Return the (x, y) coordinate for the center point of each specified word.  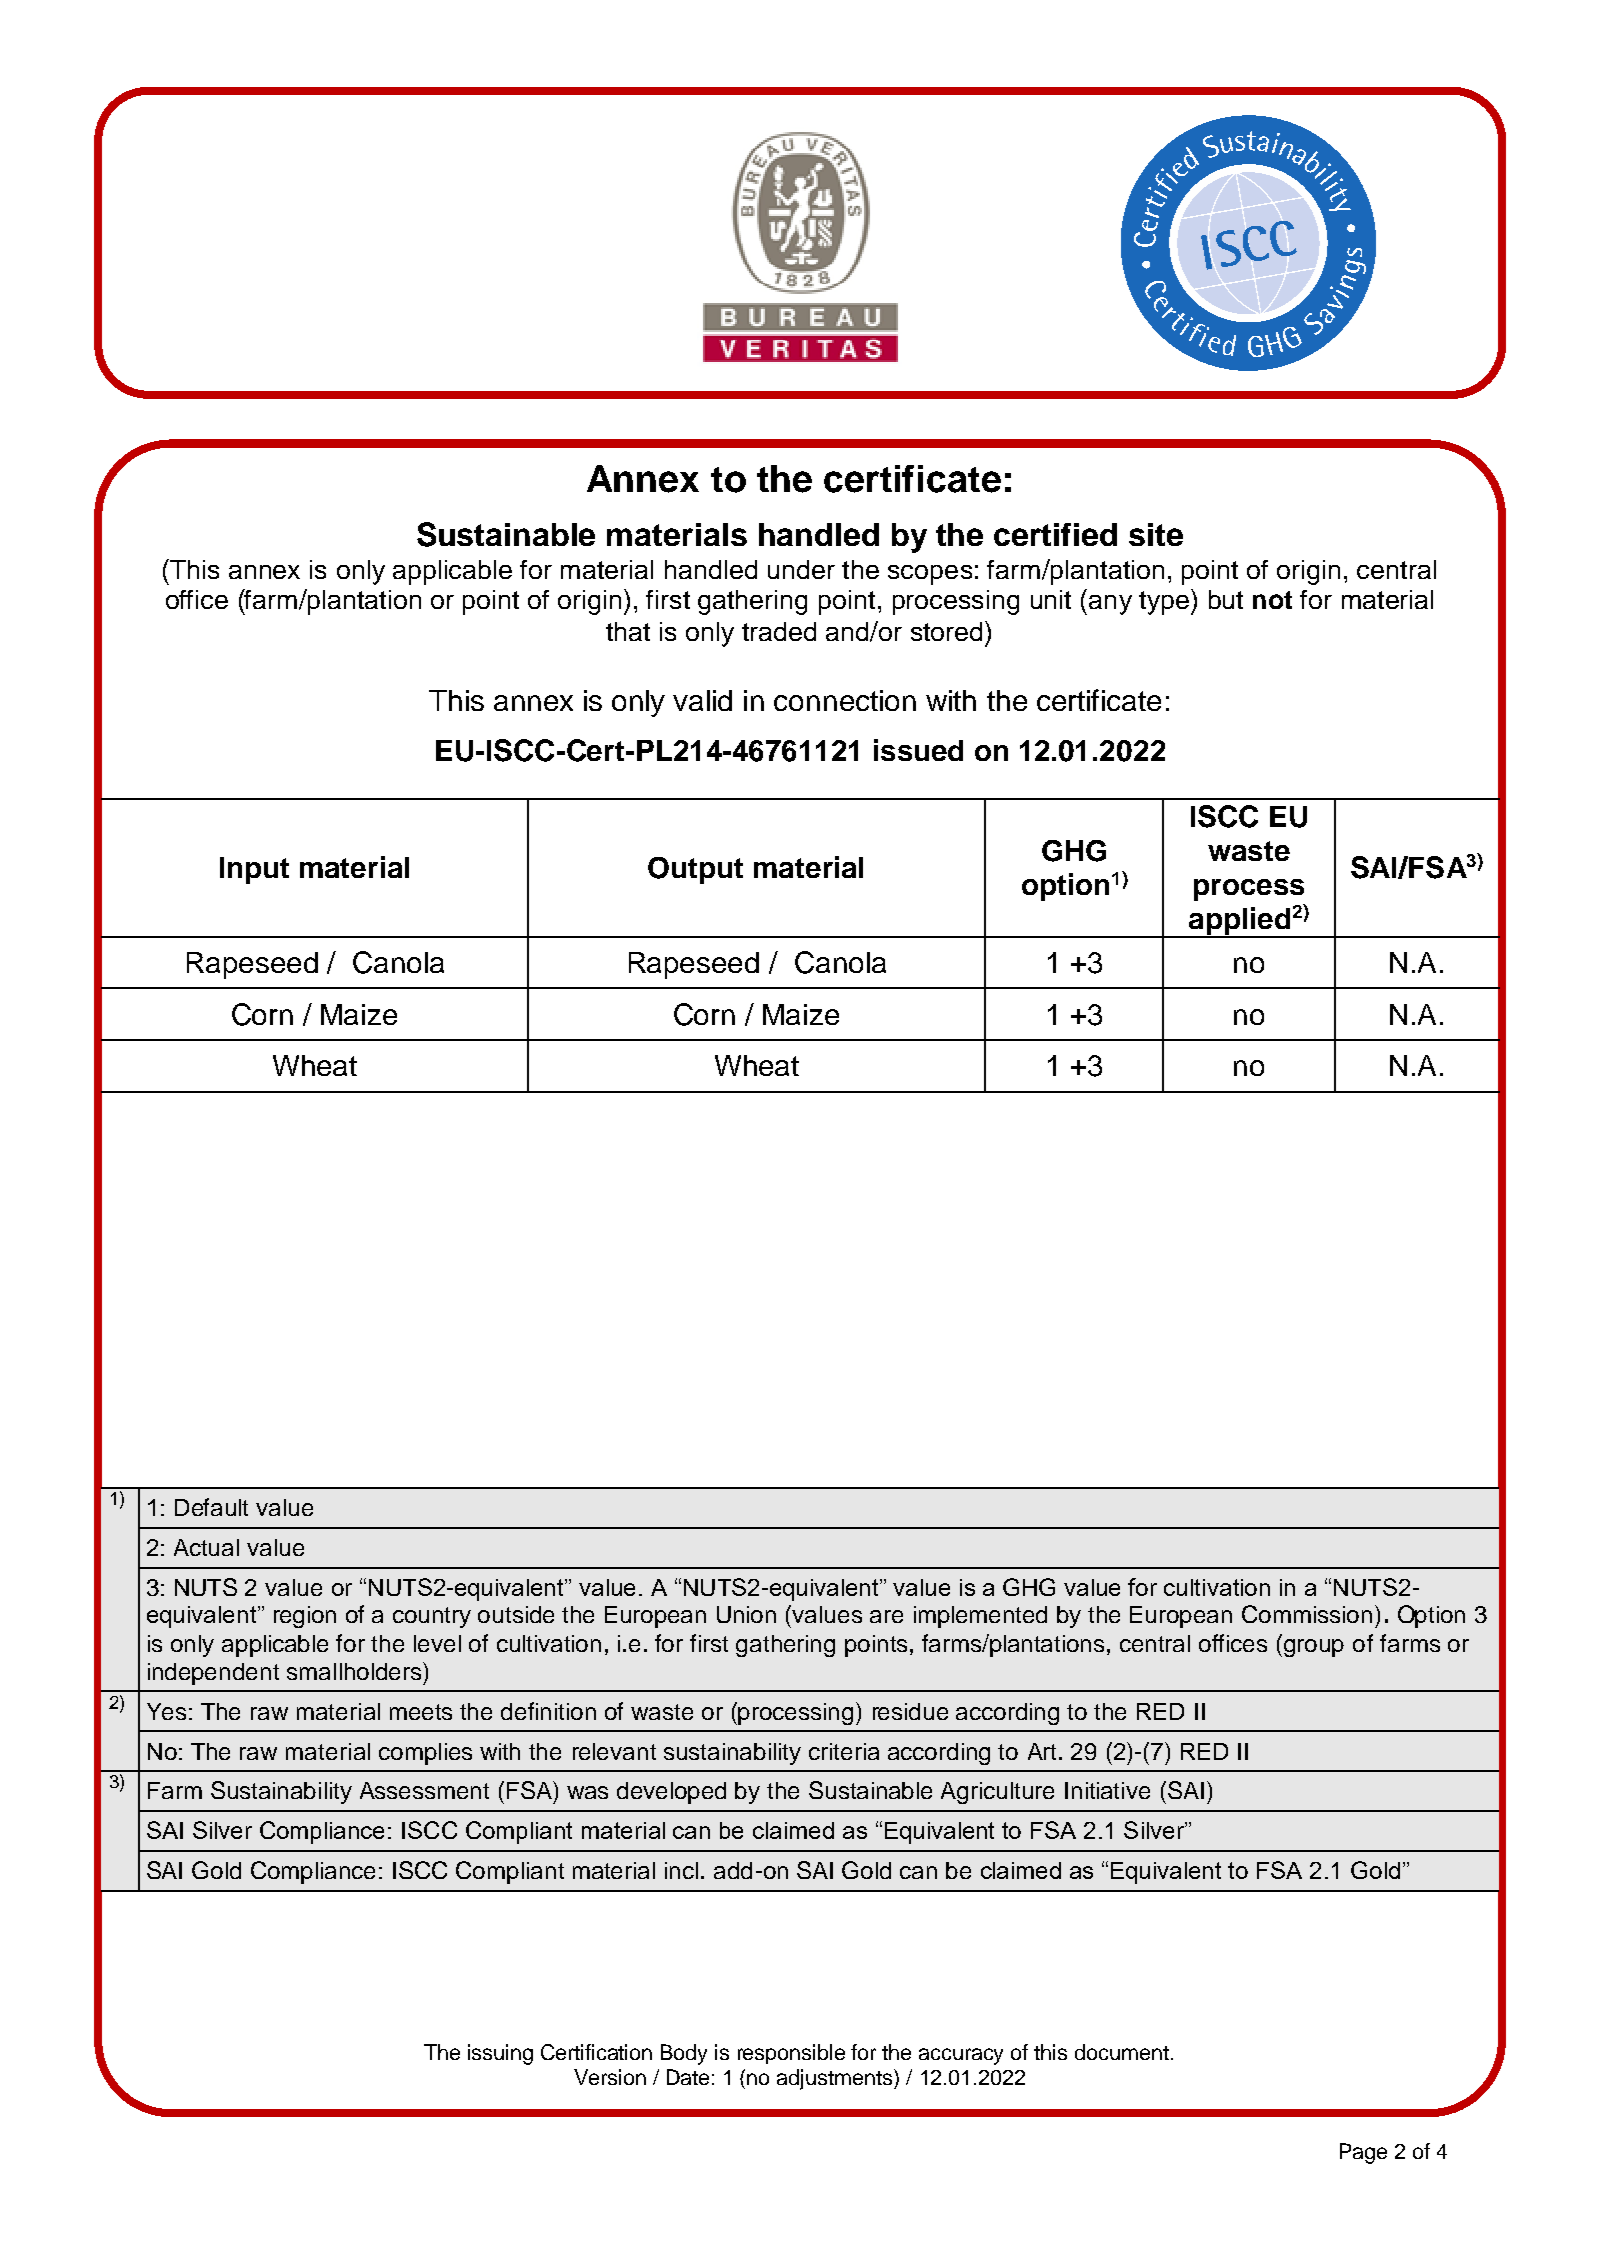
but (1226, 599)
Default (211, 1507)
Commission (1307, 1614)
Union (746, 1614)
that (628, 631)
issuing (500, 2054)
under (801, 569)
